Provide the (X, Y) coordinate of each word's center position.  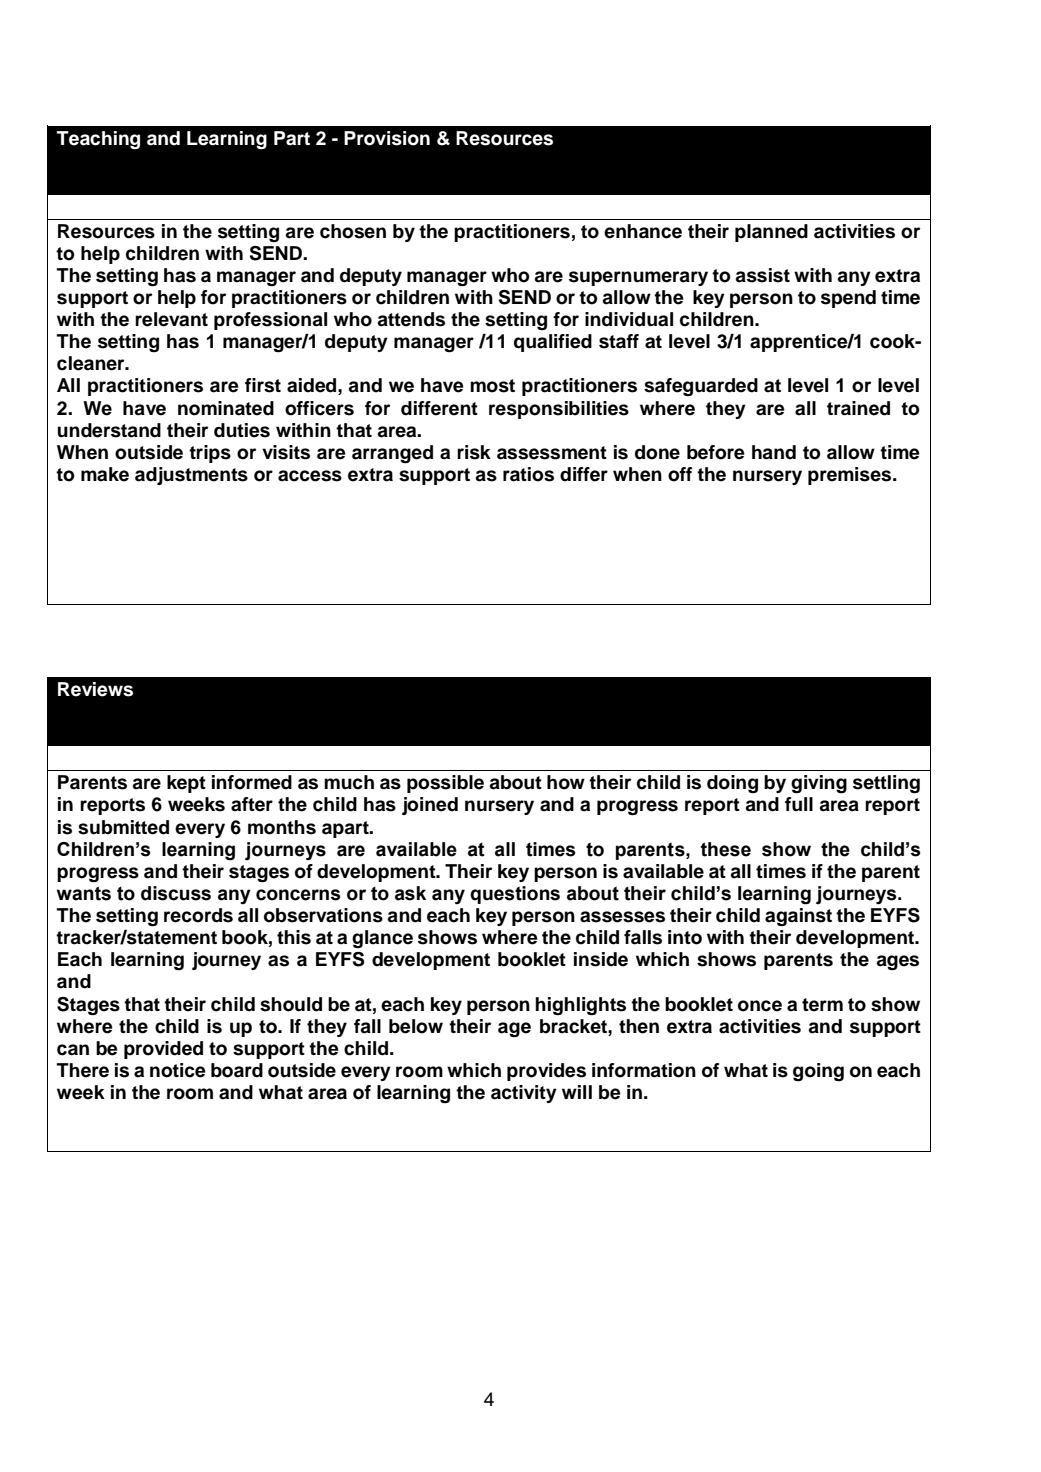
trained (858, 408)
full (799, 804)
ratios (528, 474)
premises (851, 476)
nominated (226, 408)
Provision (387, 138)
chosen (353, 231)
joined (430, 806)
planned (771, 233)
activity (524, 1094)
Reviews (95, 689)
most (492, 386)
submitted (123, 827)
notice (178, 1070)
